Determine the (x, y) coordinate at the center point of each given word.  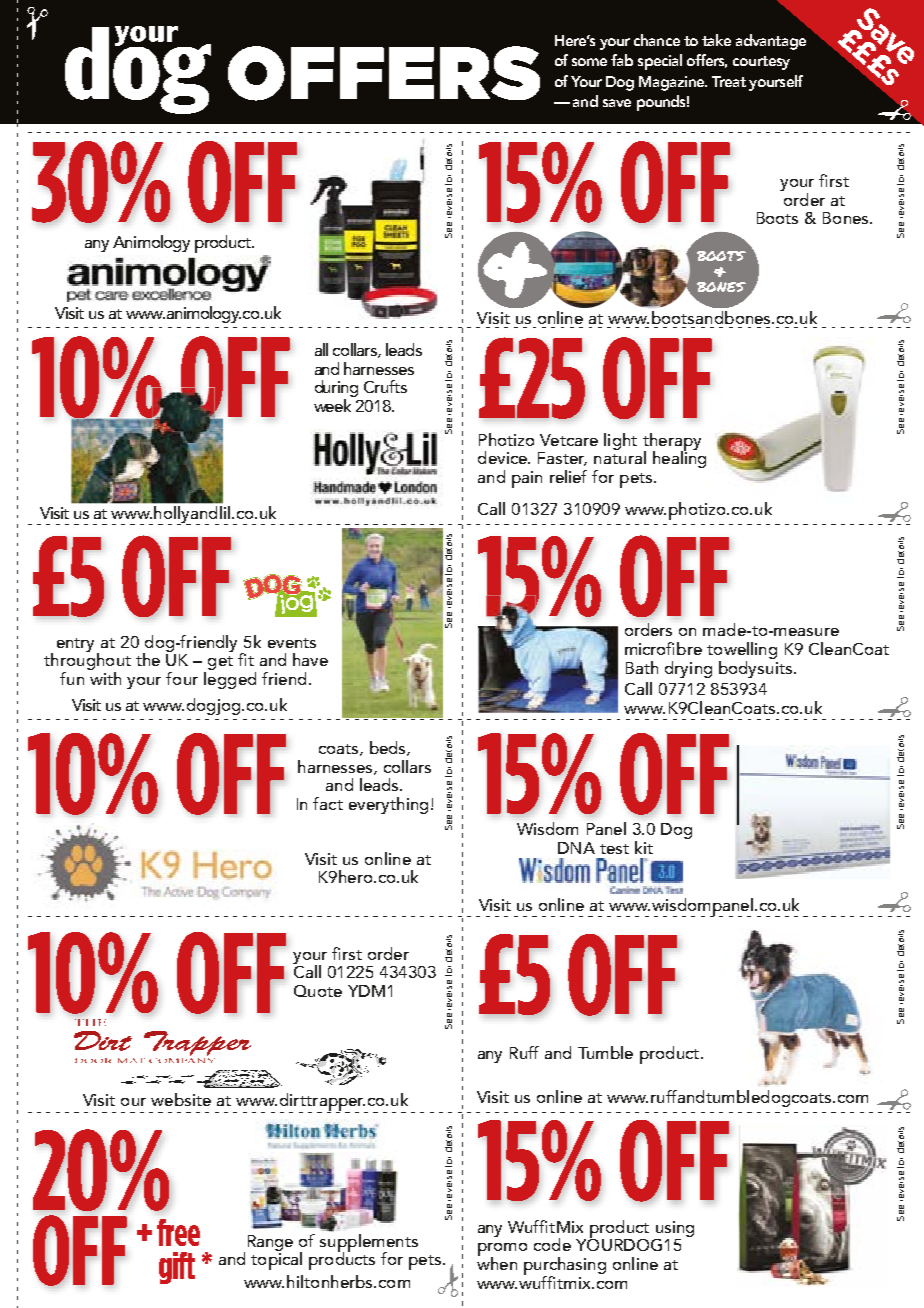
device (503, 457)
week (334, 404)
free (178, 1232)
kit (644, 847)
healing (679, 458)
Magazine (673, 83)
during (336, 390)
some (589, 62)
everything (388, 805)
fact (328, 803)
